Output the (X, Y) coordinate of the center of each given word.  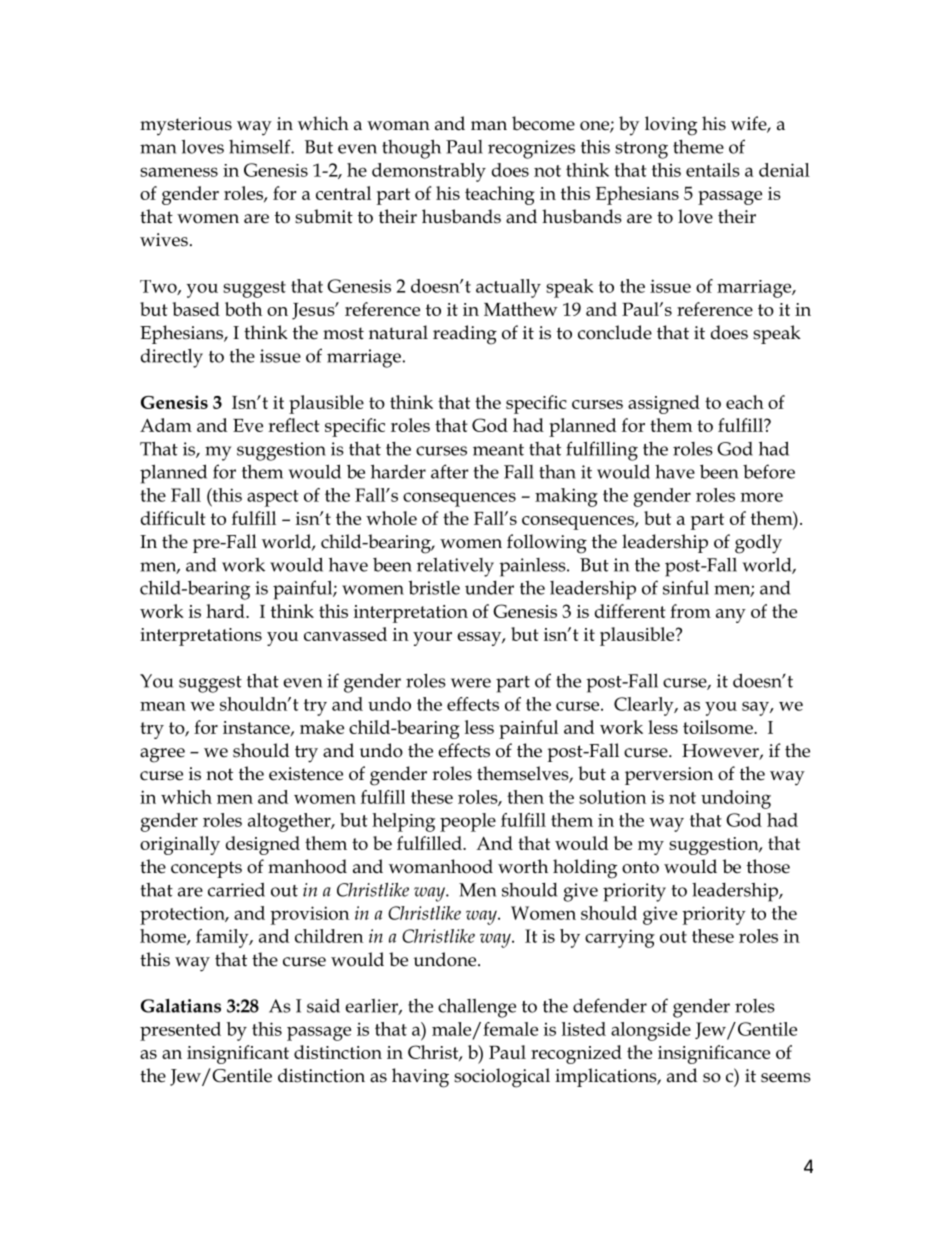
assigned (664, 404)
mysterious (186, 126)
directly (172, 358)
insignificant (238, 1054)
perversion (669, 776)
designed (263, 845)
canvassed (345, 634)
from (690, 611)
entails (713, 170)
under (489, 588)
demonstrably (429, 172)
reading (465, 335)
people (468, 822)
